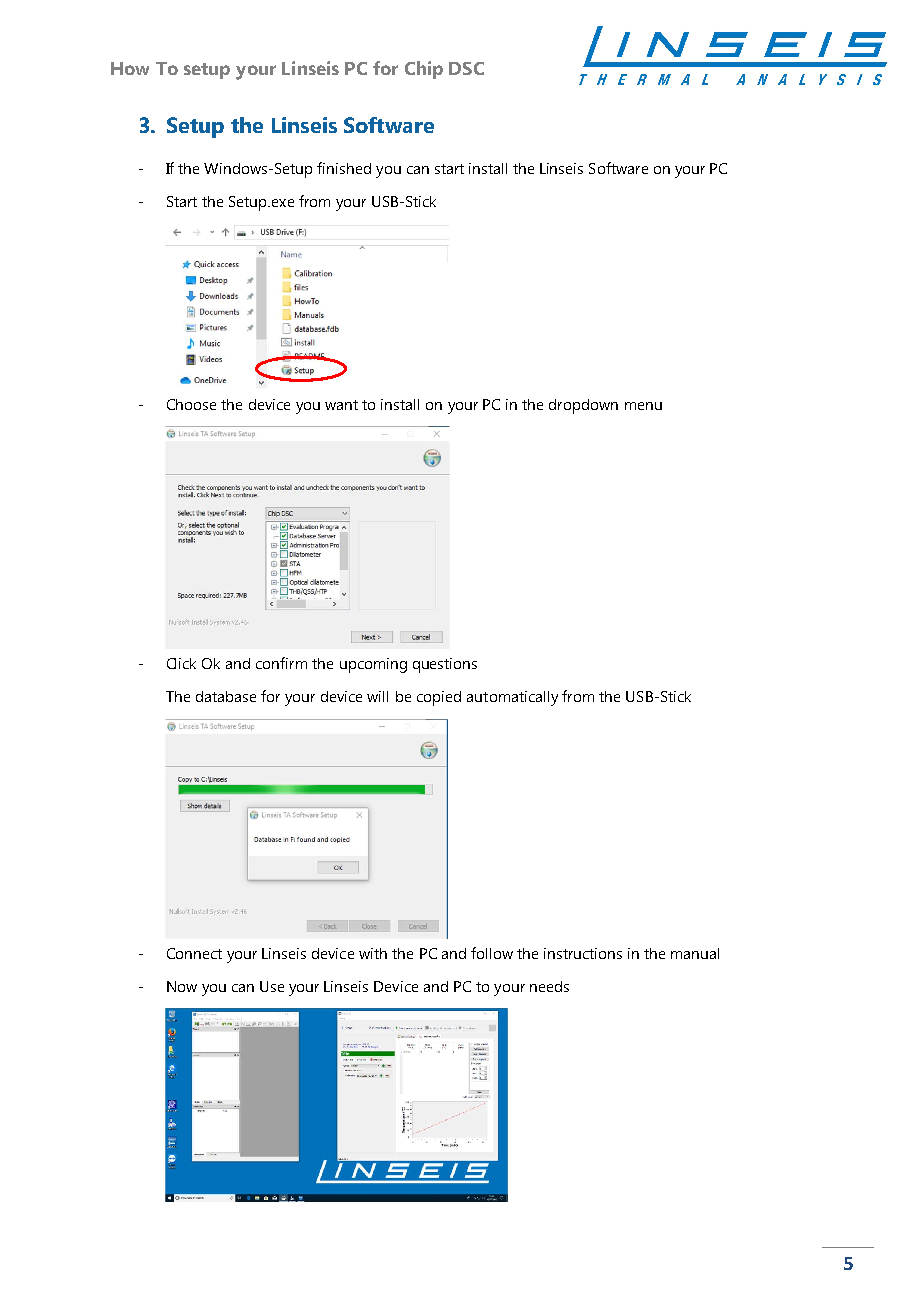  What do you see at coordinates (194, 953) in the page?
I see `Connect` at bounding box center [194, 953].
